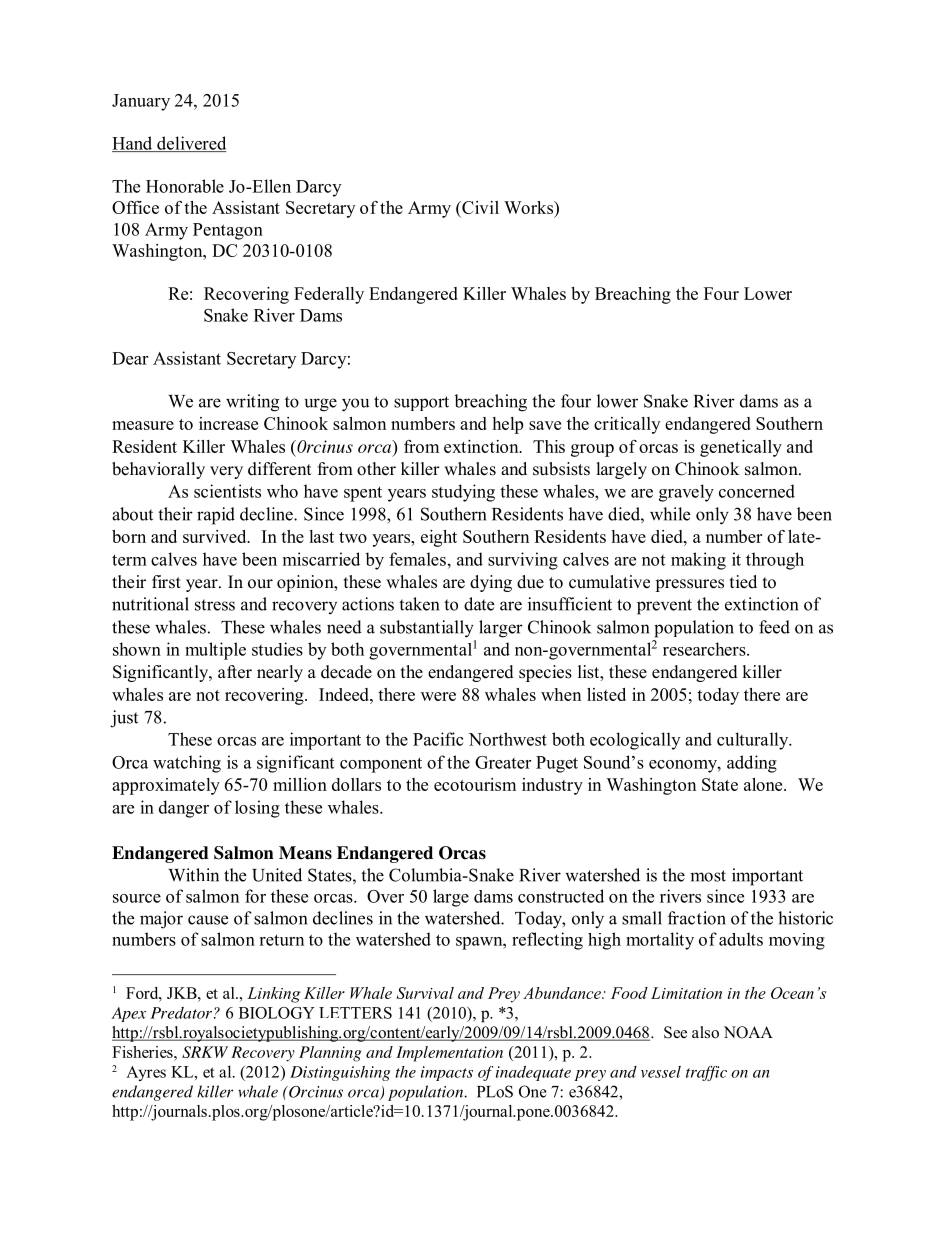  I want to click on scientists, so click(227, 491).
